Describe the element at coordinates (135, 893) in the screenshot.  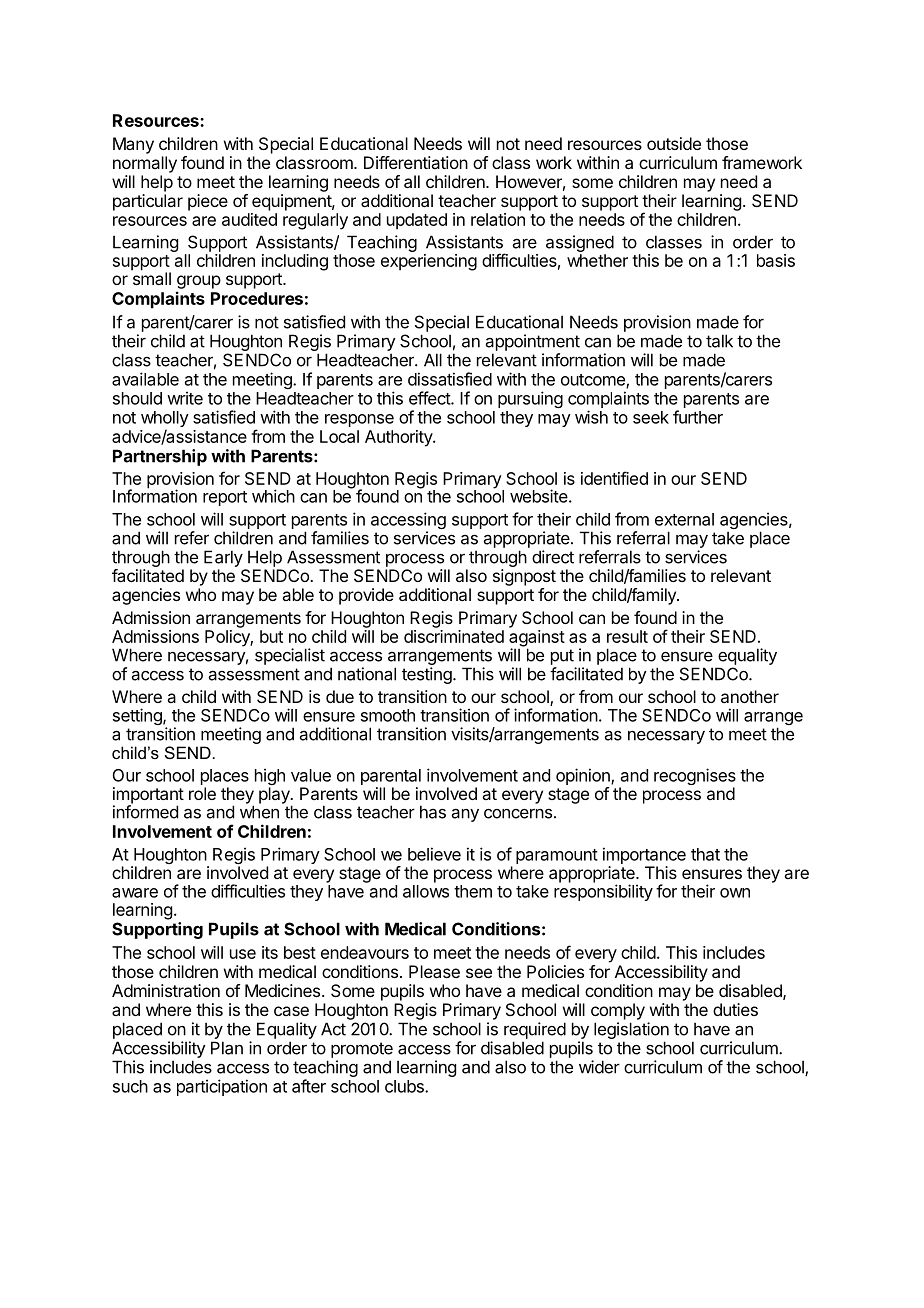
I see `aware` at that location.
